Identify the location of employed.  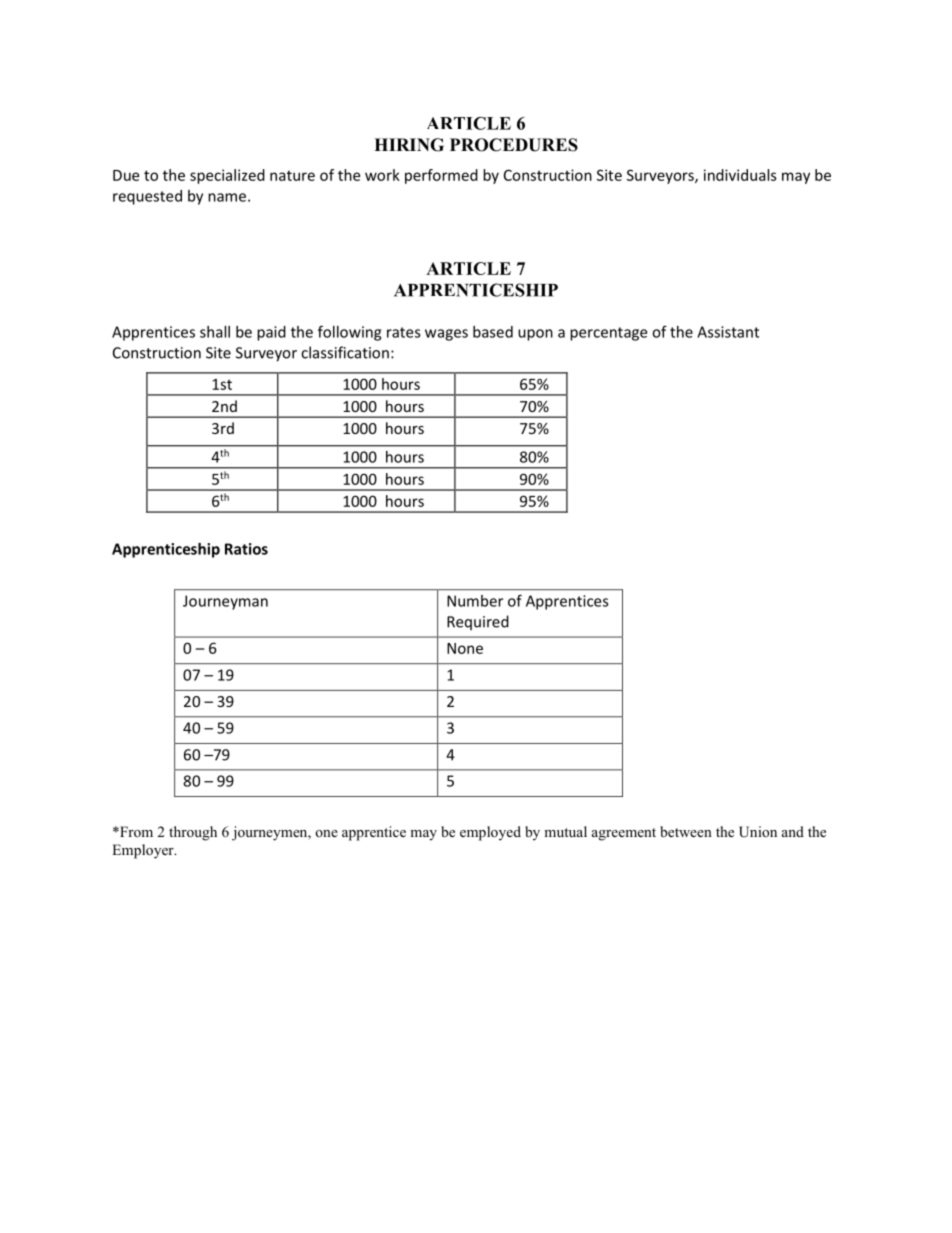
(490, 833).
